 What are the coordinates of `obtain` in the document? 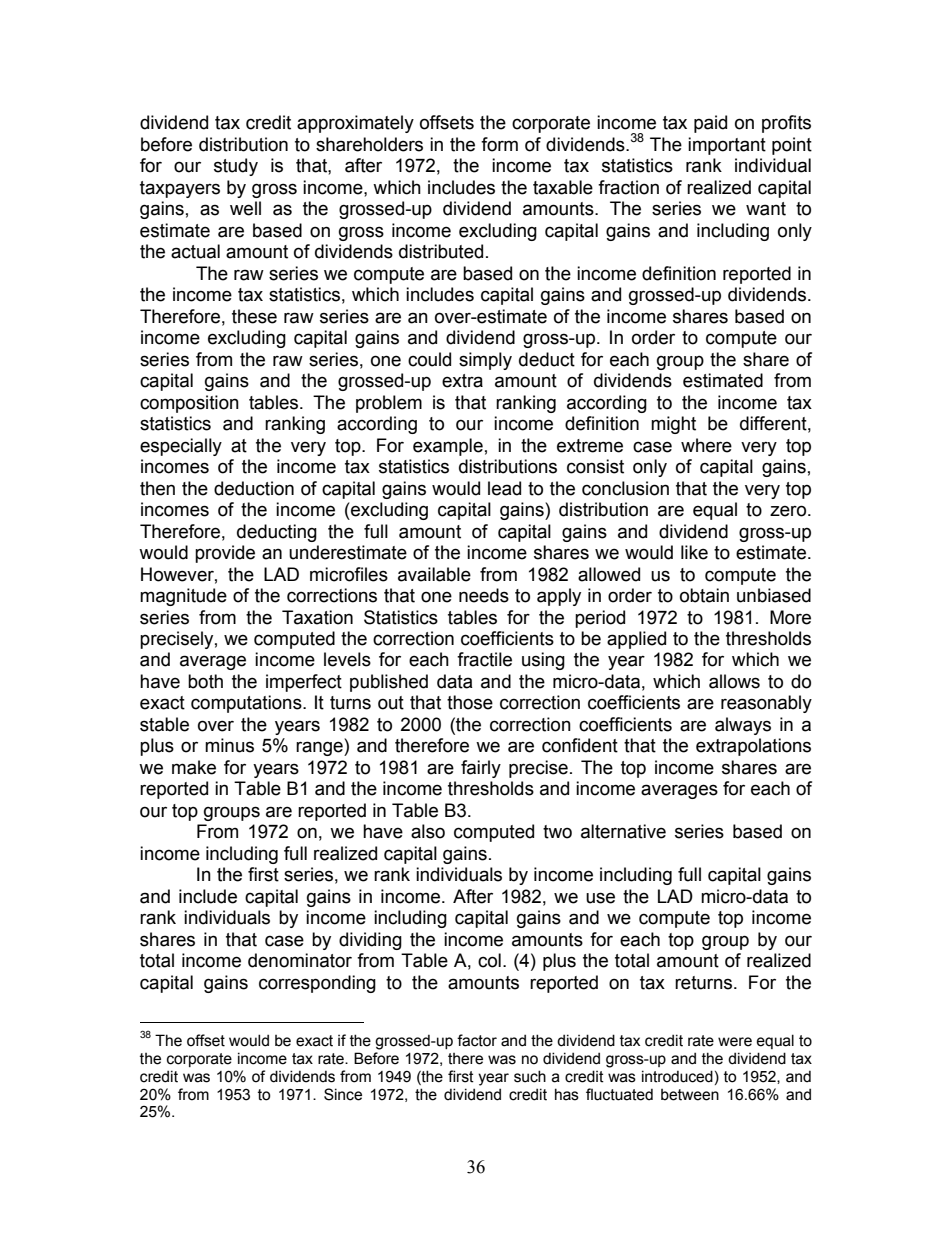 It's located at (704, 595).
